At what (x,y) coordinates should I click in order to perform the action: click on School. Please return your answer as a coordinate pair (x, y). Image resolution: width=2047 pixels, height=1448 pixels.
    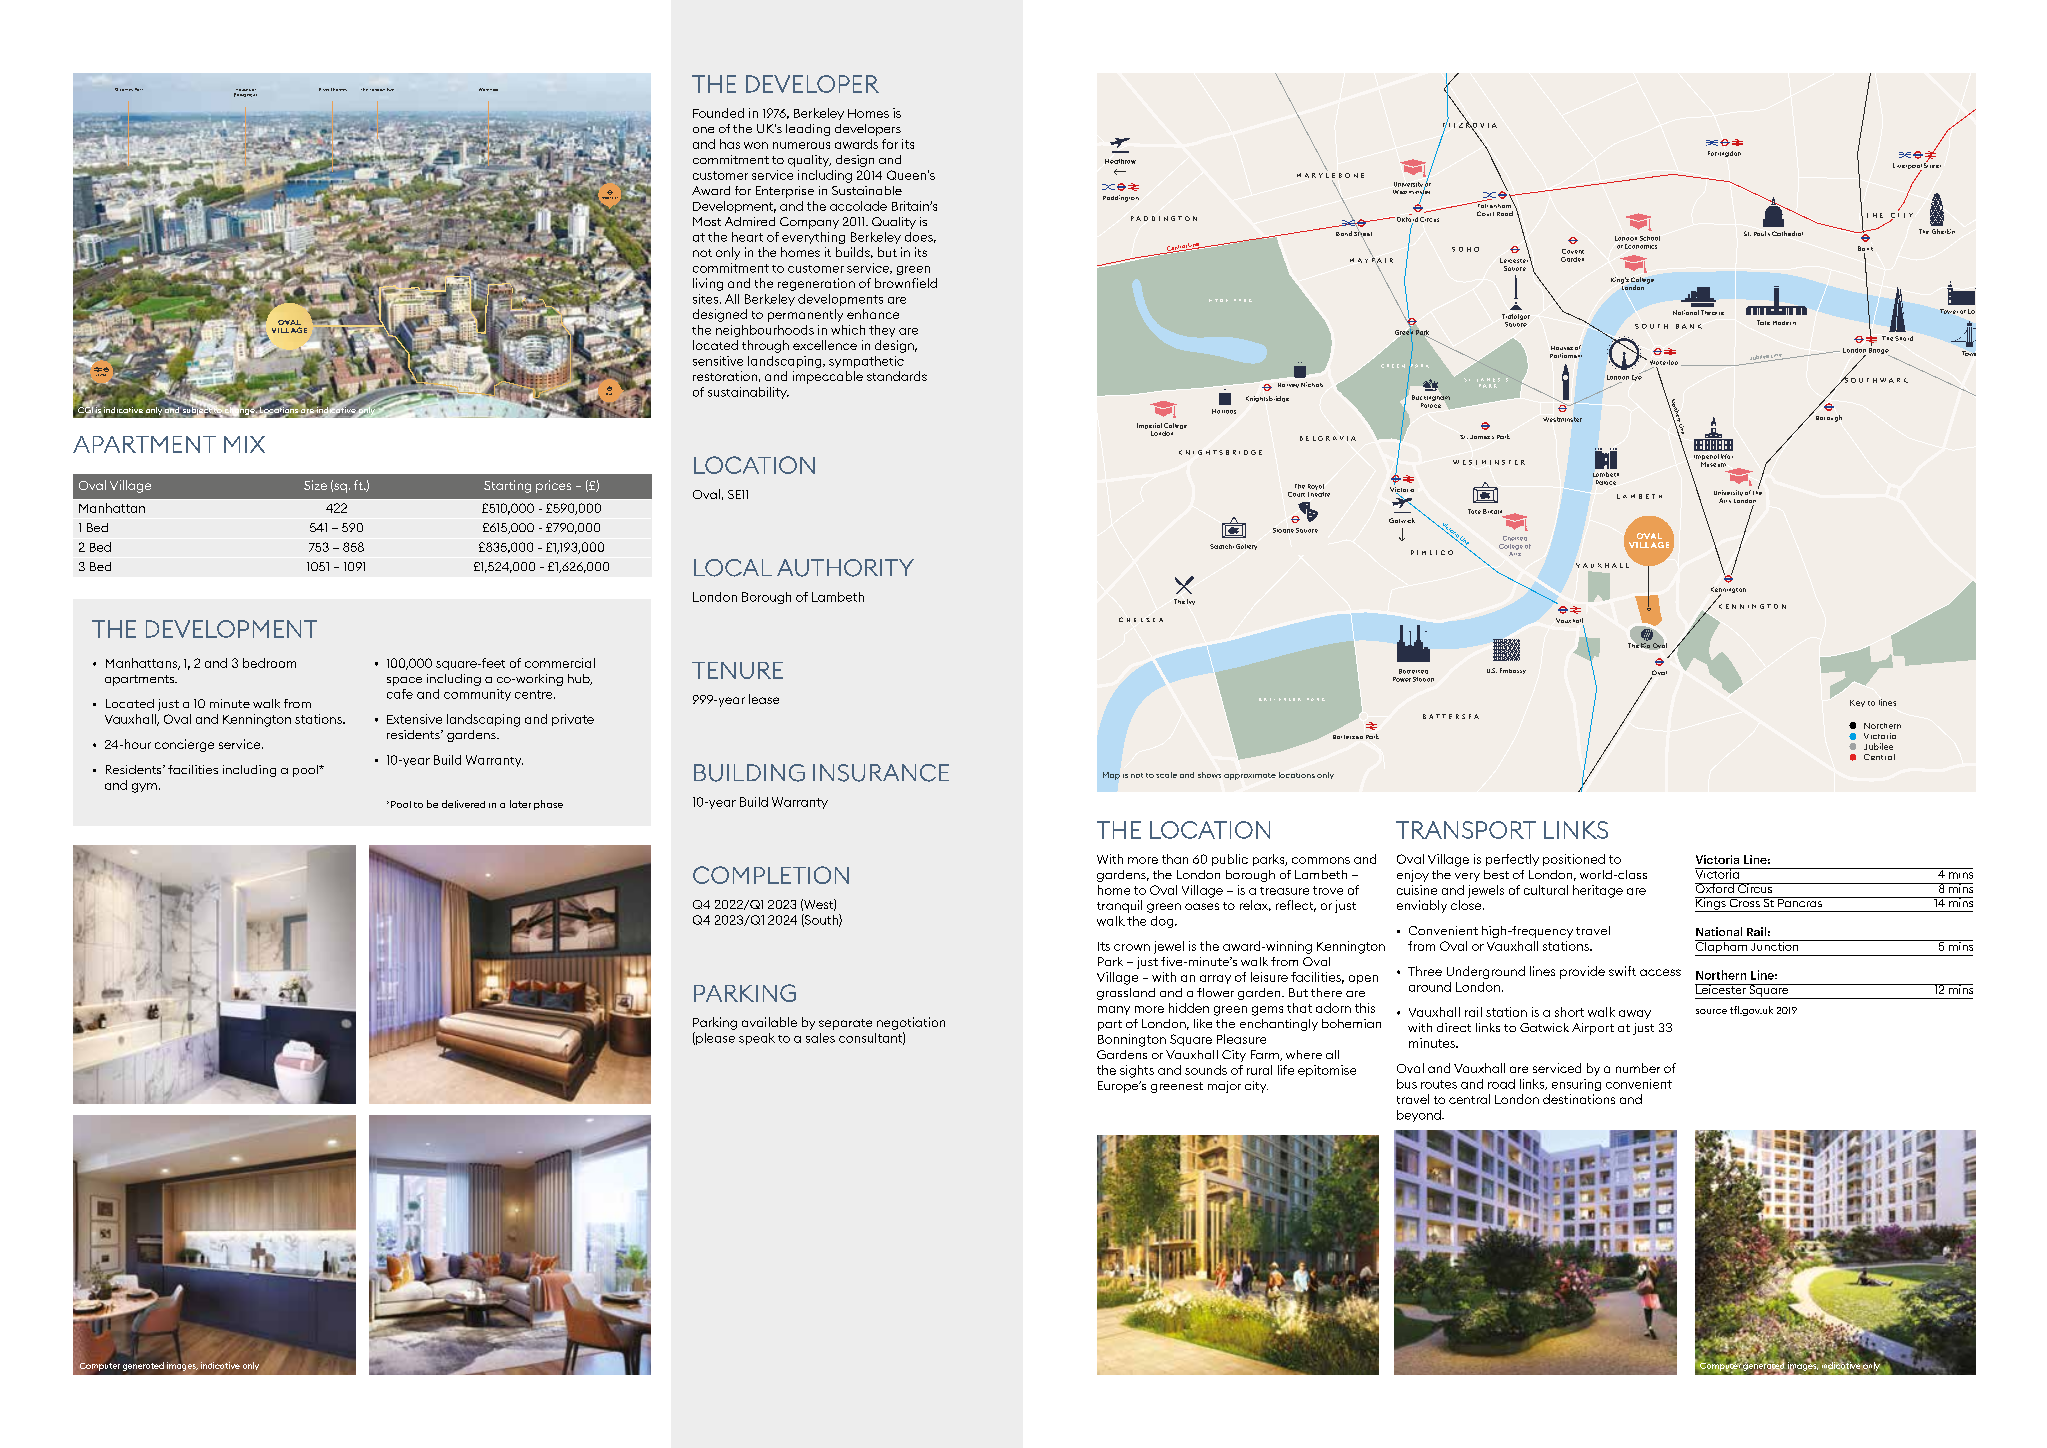
    Looking at the image, I should click on (1650, 238).
